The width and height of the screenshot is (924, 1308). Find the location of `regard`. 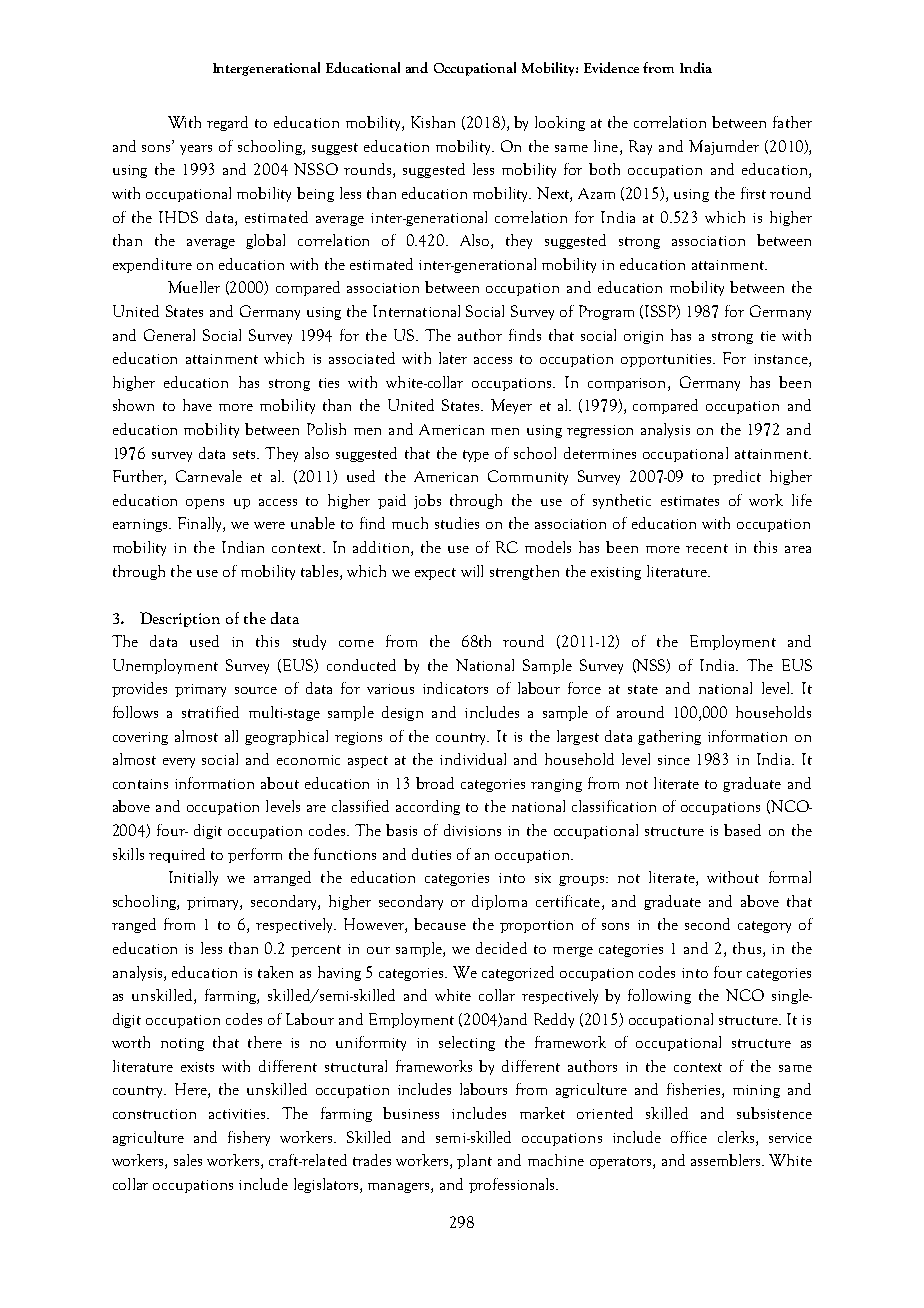

regard is located at coordinates (227, 123).
